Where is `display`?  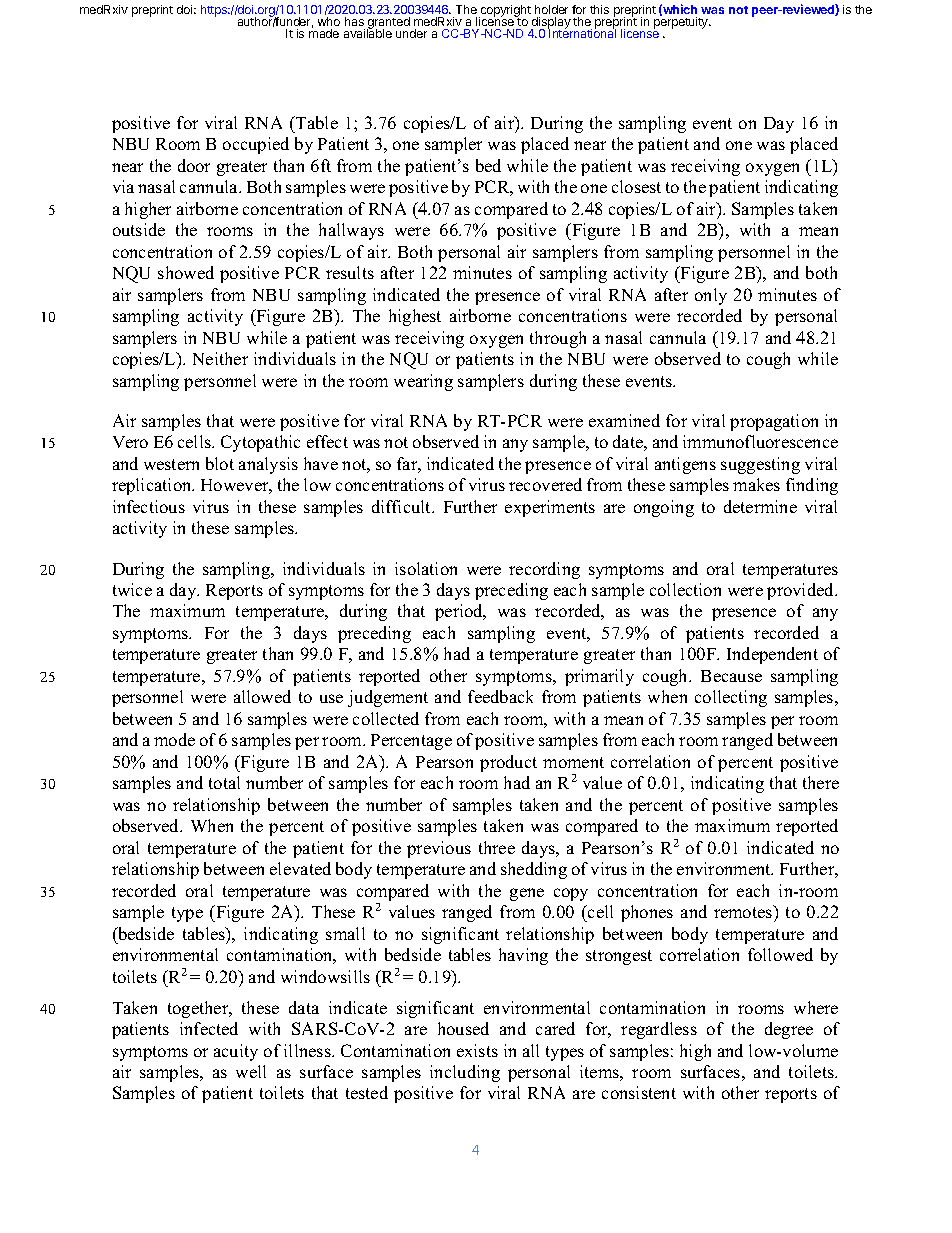
display is located at coordinates (551, 24).
